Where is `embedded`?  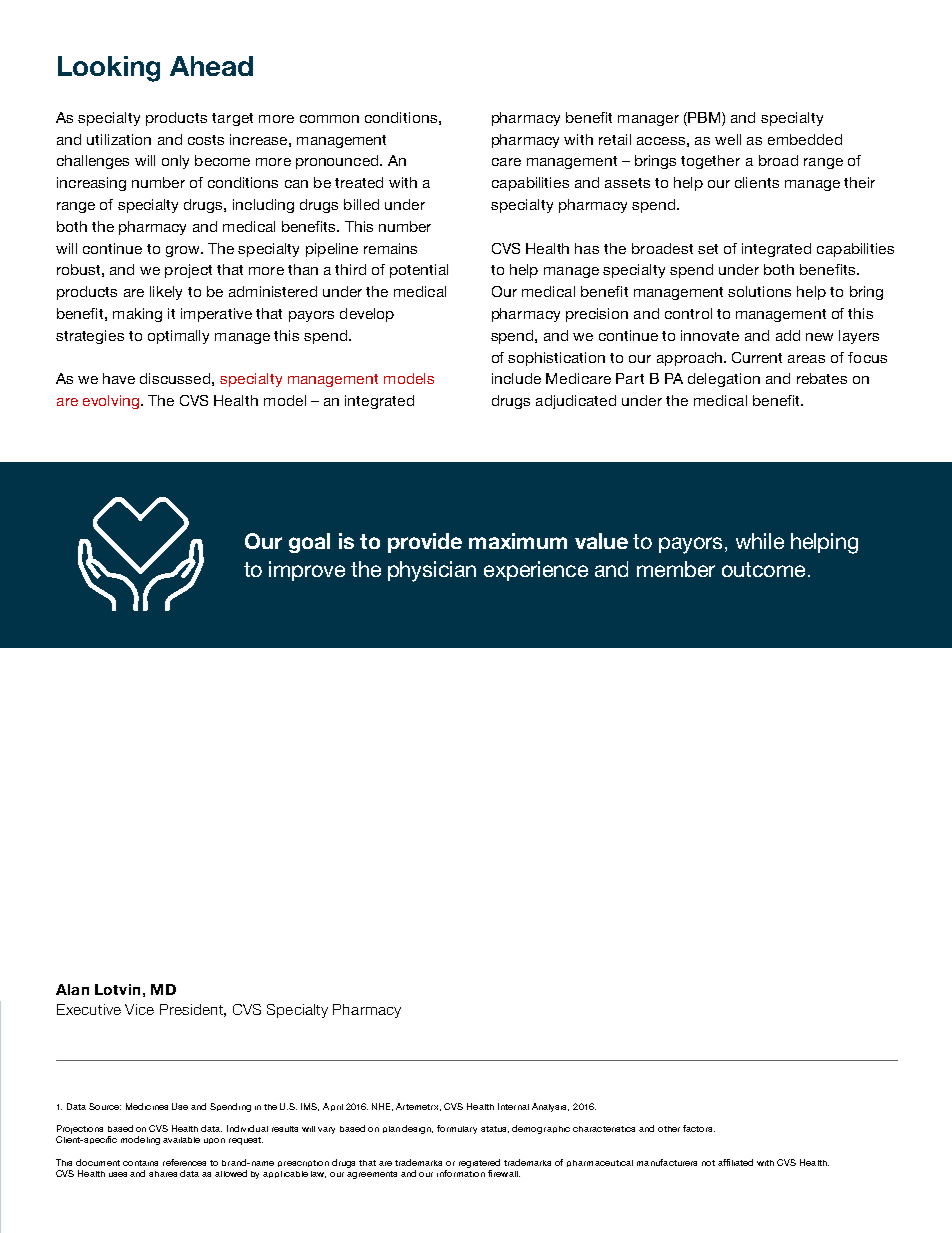
embedded is located at coordinates (805, 139).
